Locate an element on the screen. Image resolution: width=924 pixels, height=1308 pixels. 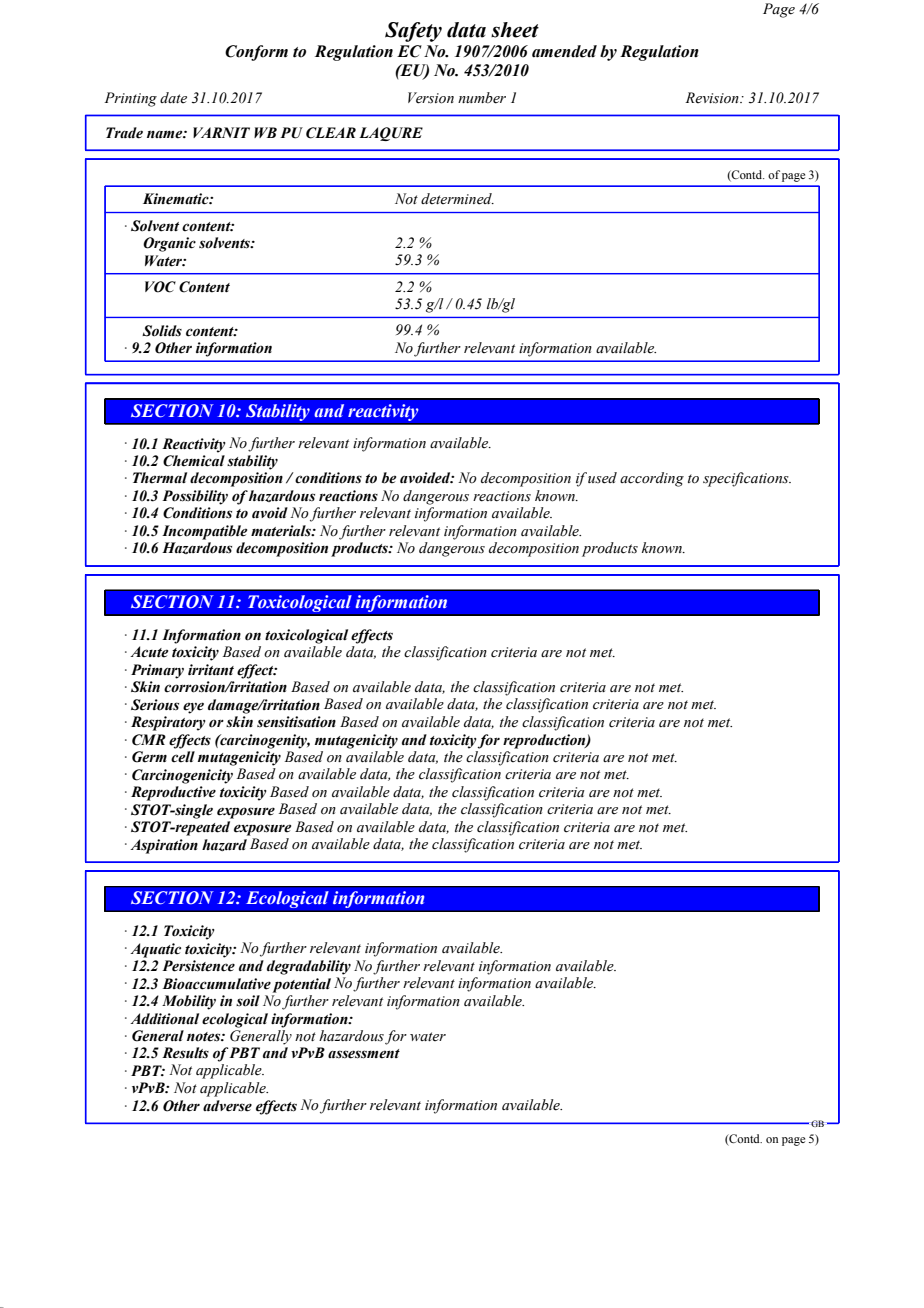
potential is located at coordinates (302, 985).
